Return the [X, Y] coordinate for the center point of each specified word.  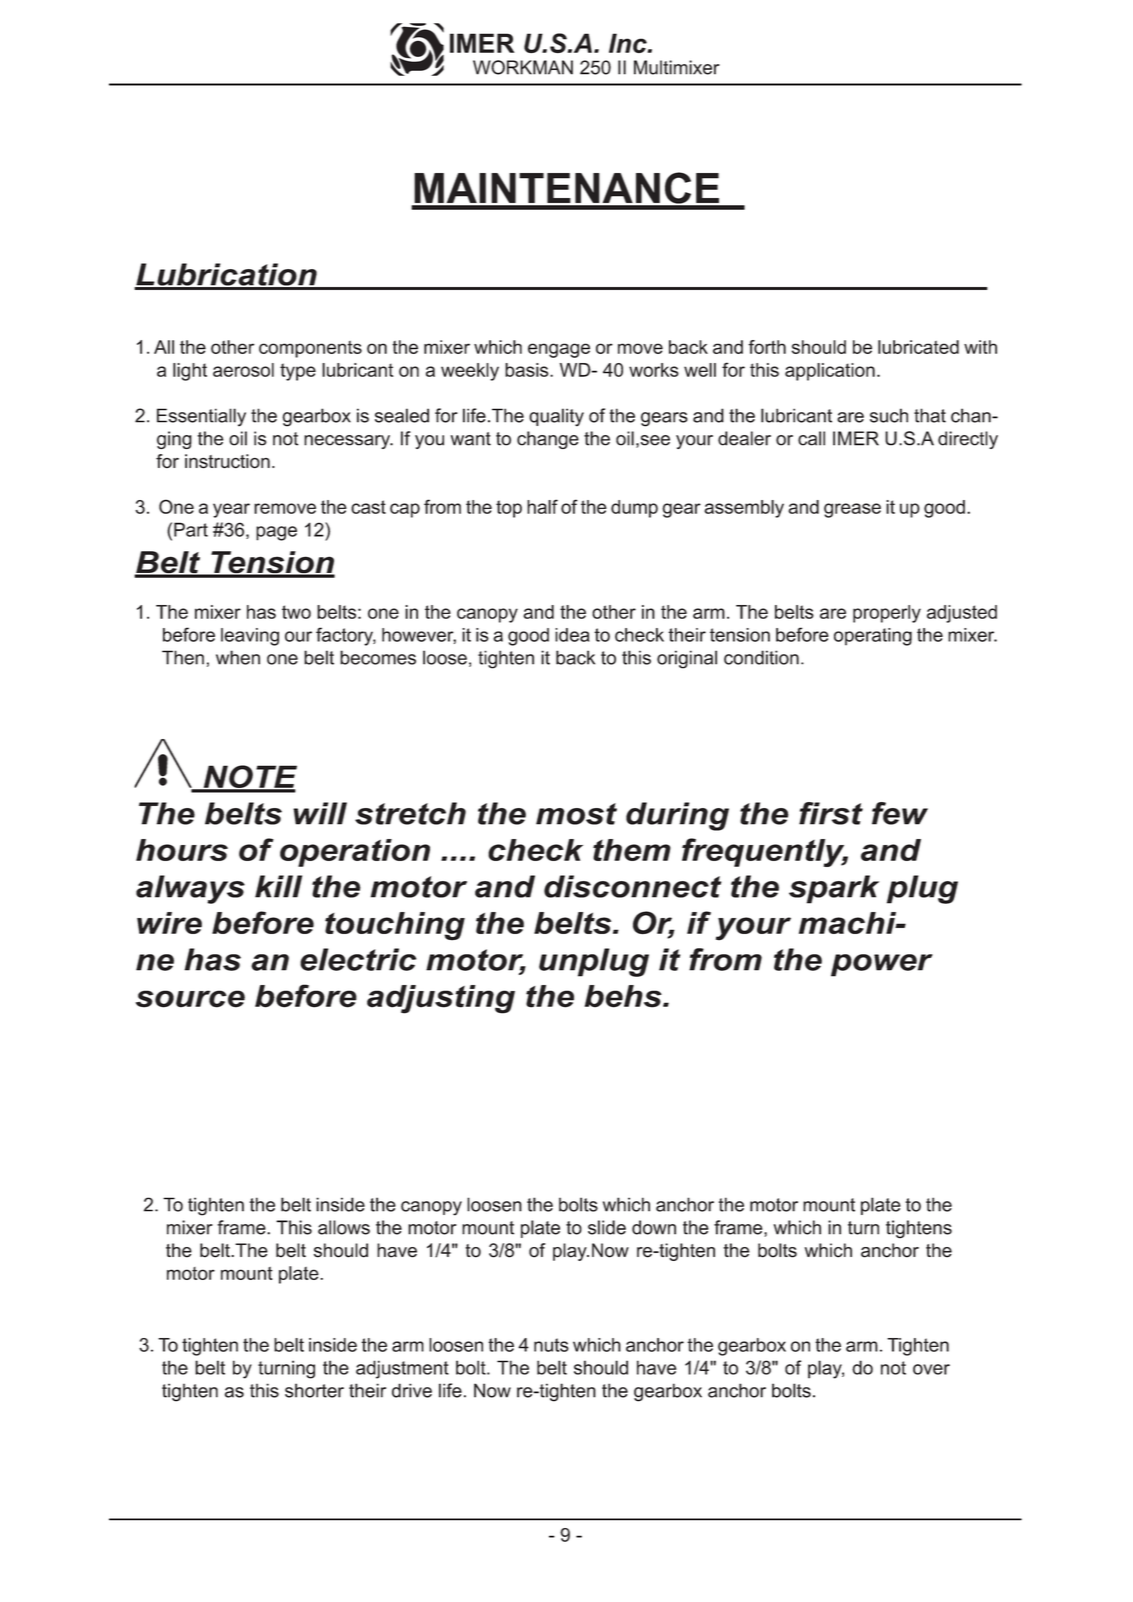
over [931, 1369]
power [882, 965]
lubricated [918, 347]
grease [852, 510]
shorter [314, 1390]
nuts [551, 1345]
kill [278, 886]
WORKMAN [523, 67]
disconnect [632, 886]
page [276, 533]
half [542, 506]
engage [559, 350]
